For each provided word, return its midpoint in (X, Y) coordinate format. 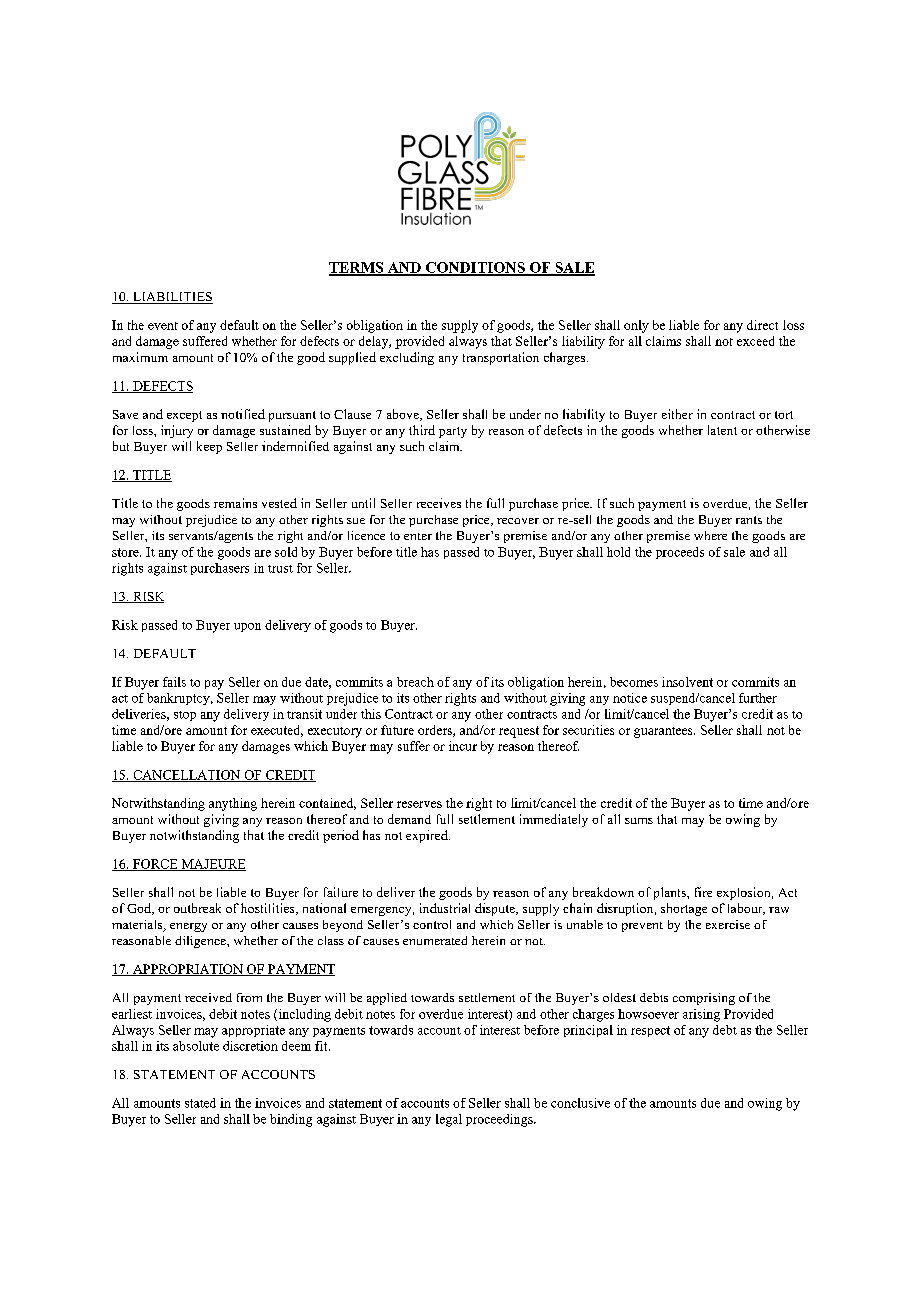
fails (174, 682)
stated (200, 1103)
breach (415, 682)
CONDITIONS (475, 268)
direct (762, 325)
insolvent (687, 682)
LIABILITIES (172, 298)
